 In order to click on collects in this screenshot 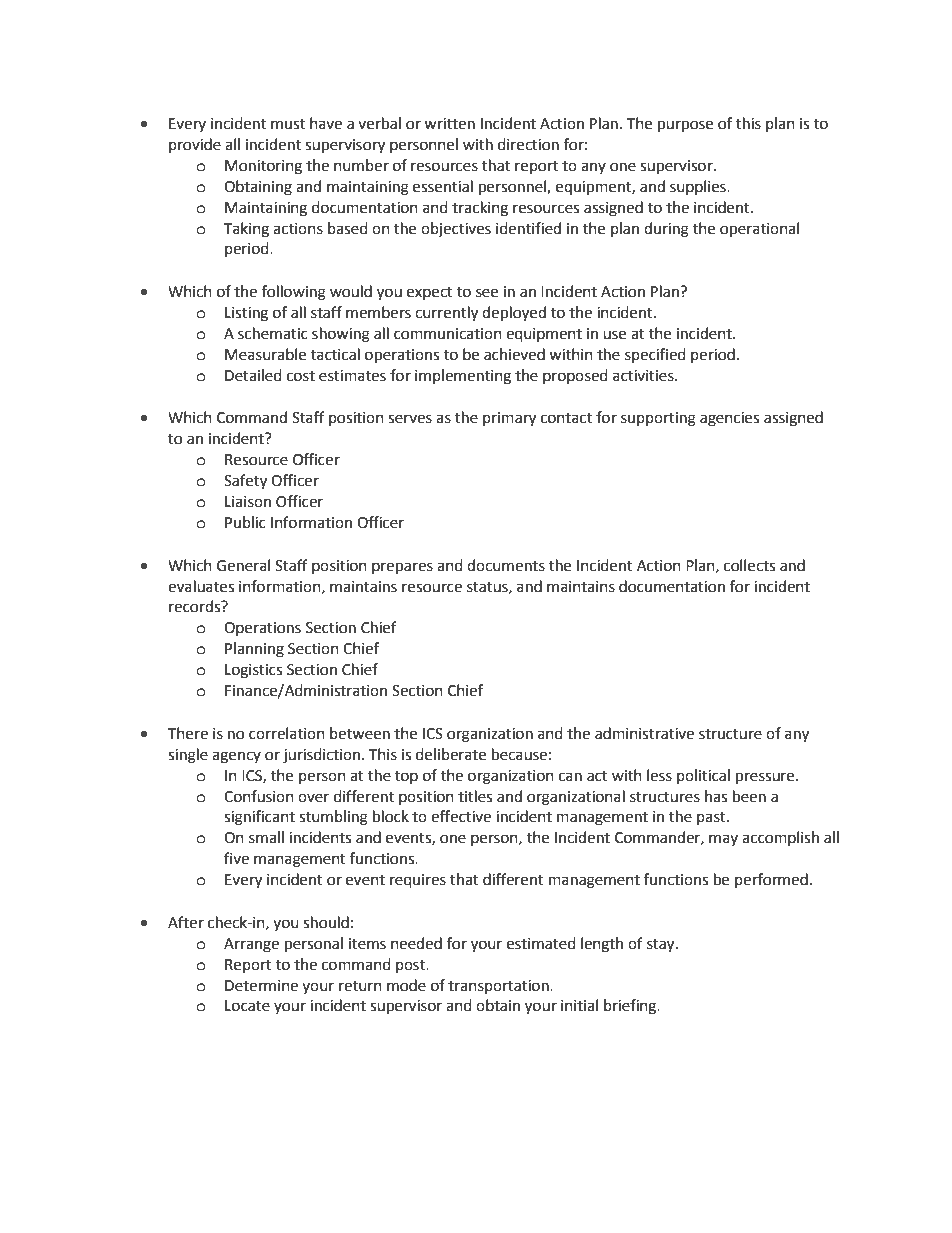, I will do `click(749, 565)`.
